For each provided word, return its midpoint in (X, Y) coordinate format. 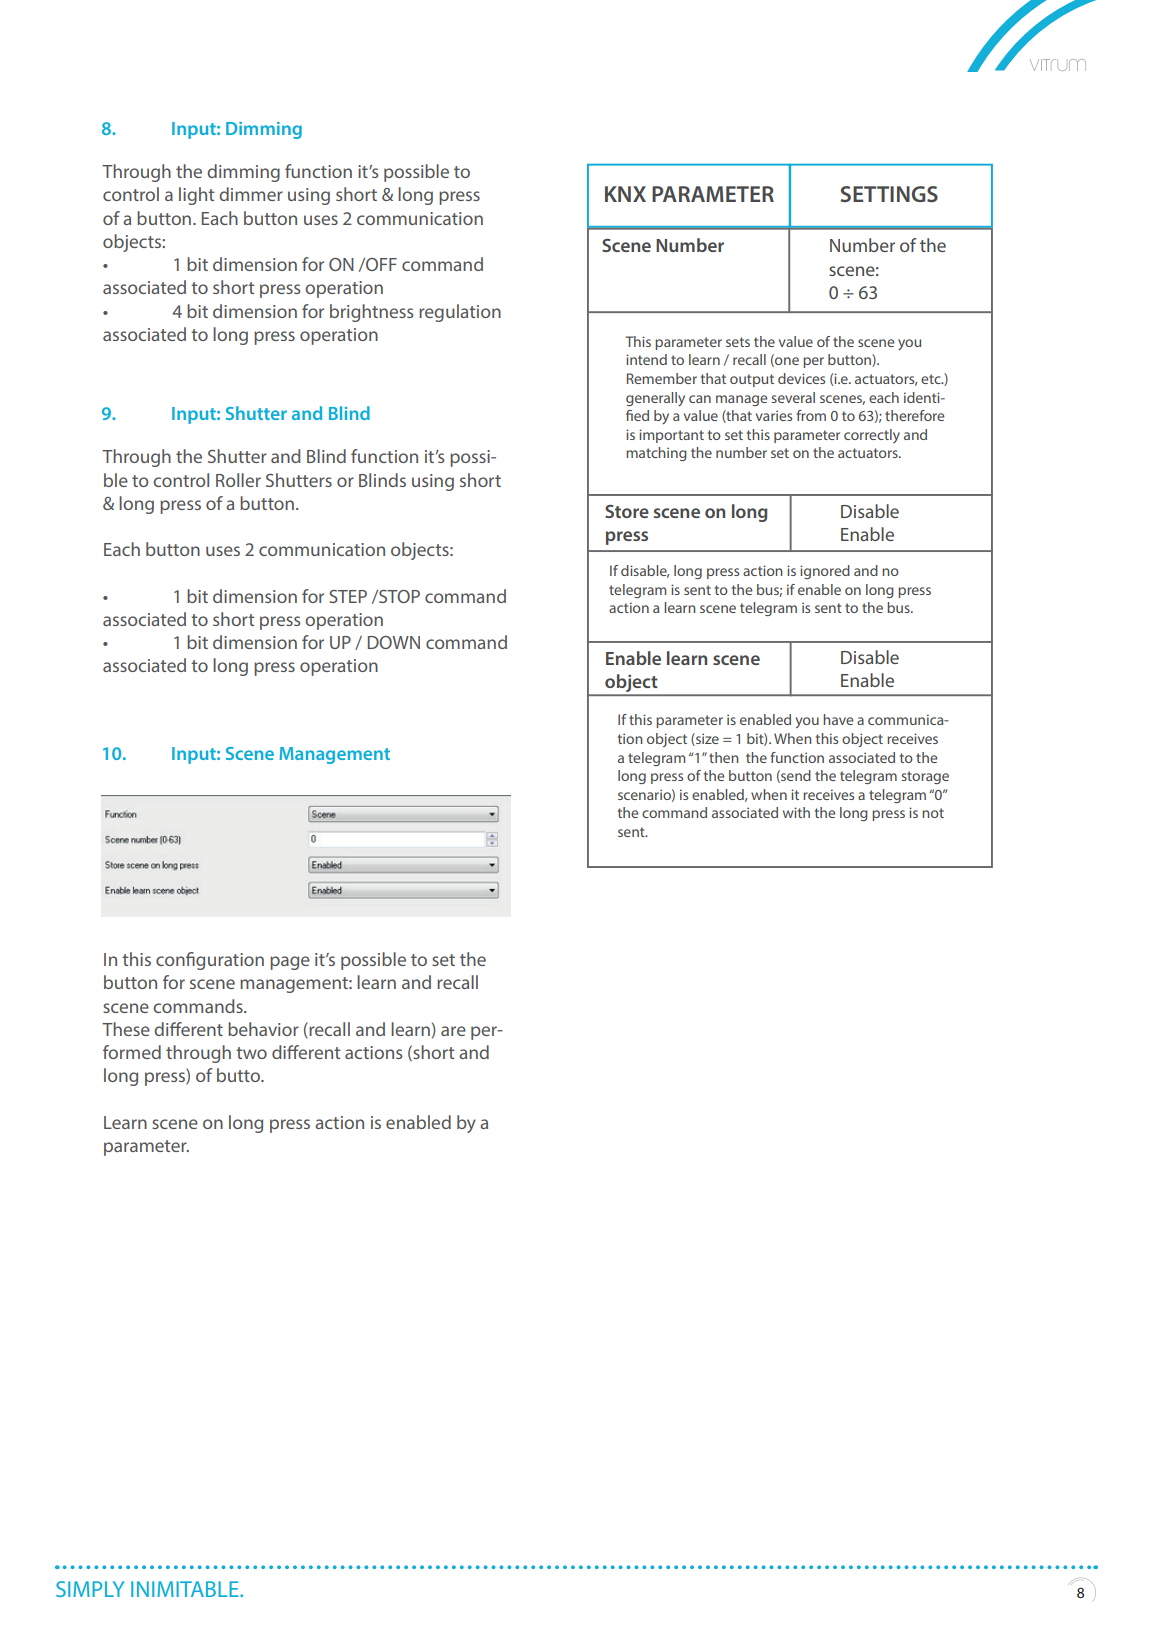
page (290, 963)
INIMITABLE (186, 1589)
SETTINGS (889, 194)
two (251, 1053)
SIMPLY (90, 1589)
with (796, 812)
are (453, 1031)
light (197, 196)
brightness (371, 313)
